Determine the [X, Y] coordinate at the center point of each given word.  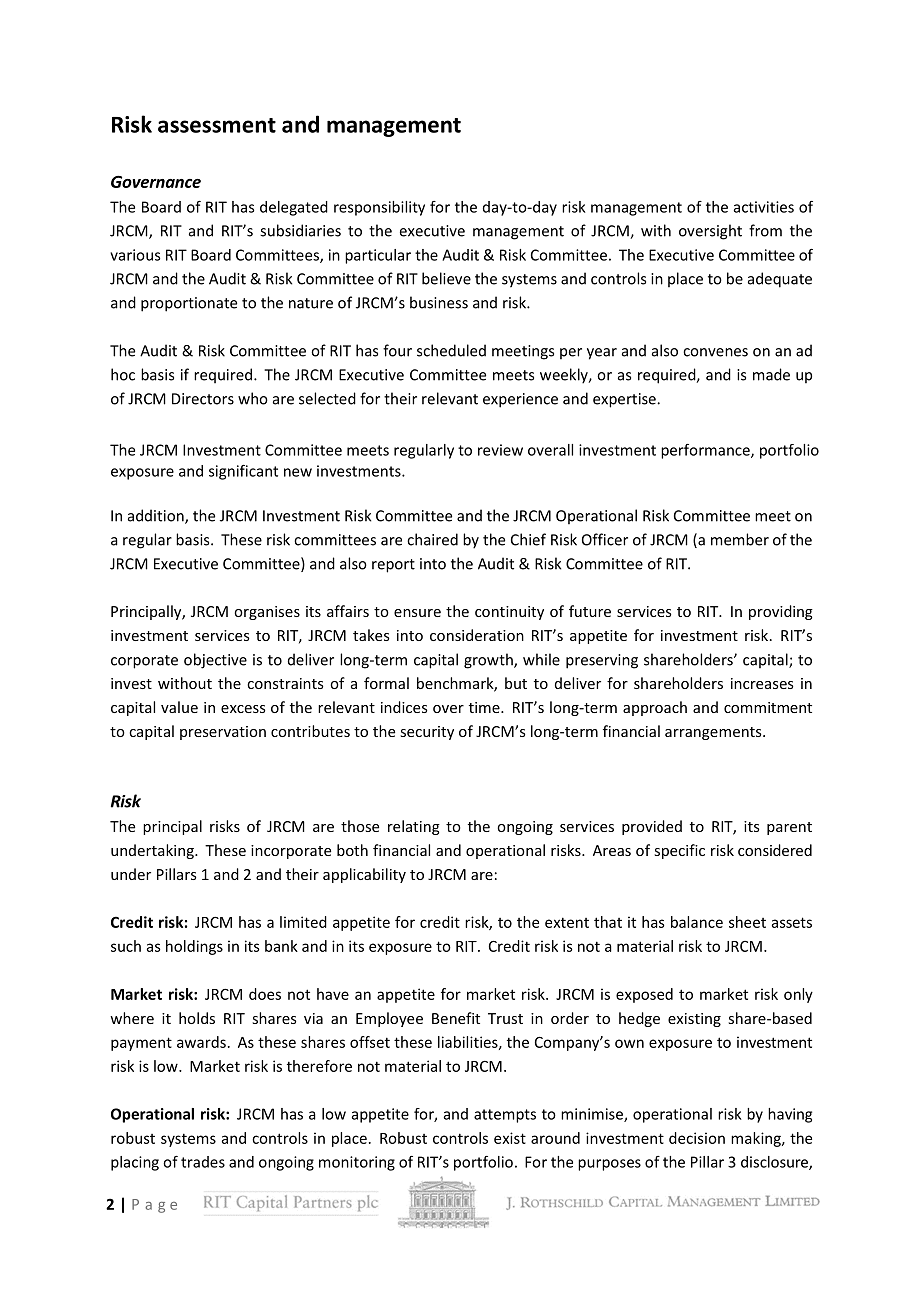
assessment [217, 125]
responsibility [379, 208]
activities [764, 207]
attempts [505, 1116]
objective [215, 661]
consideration [477, 635]
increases [762, 683]
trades [203, 1162]
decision [697, 1138]
